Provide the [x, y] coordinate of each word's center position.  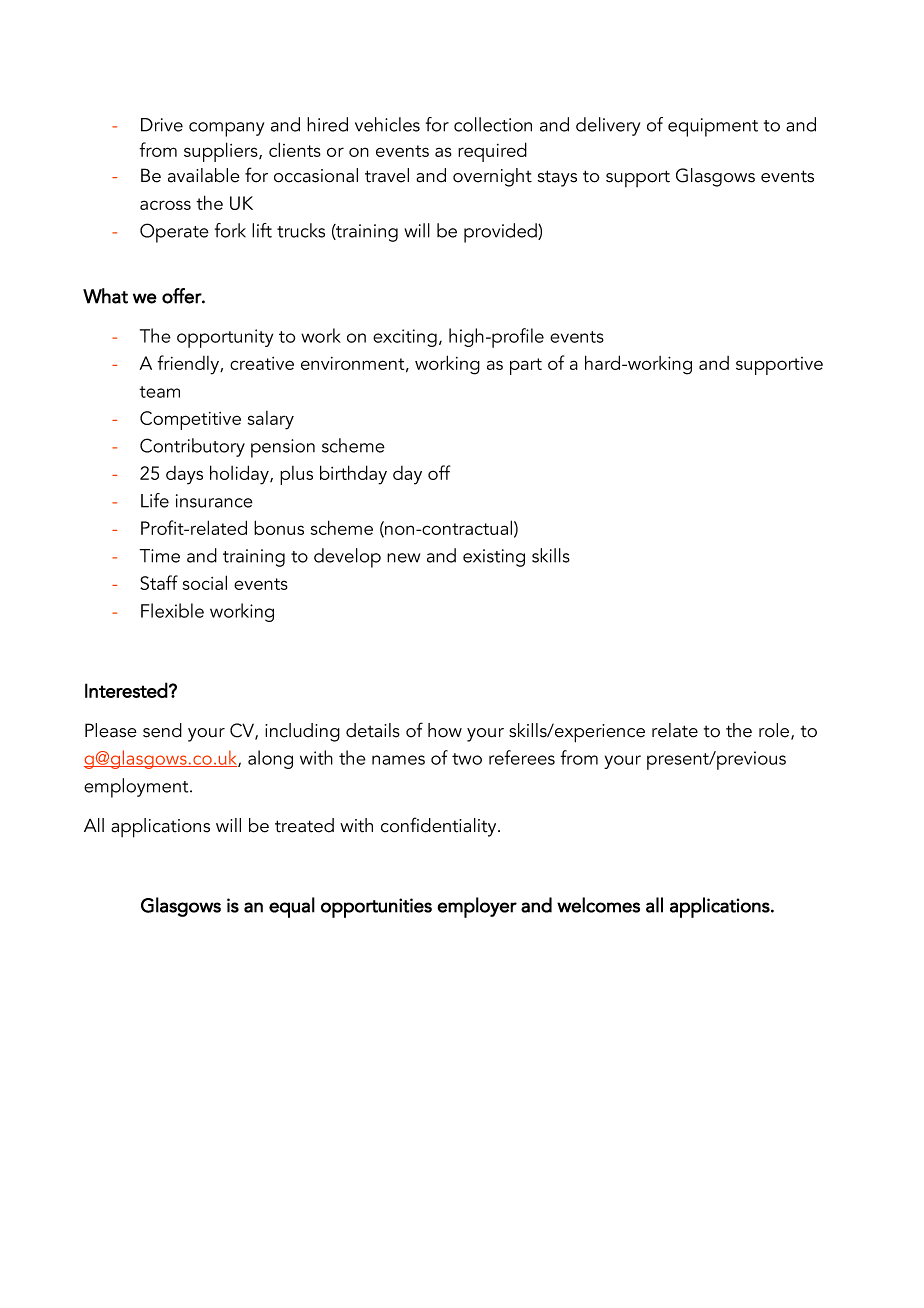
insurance [214, 501]
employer [477, 907]
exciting [405, 338]
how [445, 730]
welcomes [598, 905]
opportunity [225, 338]
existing [494, 558]
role [775, 731]
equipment [713, 127]
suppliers [222, 152]
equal [292, 907]
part [526, 366]
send [162, 730]
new [403, 558]
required [492, 152]
